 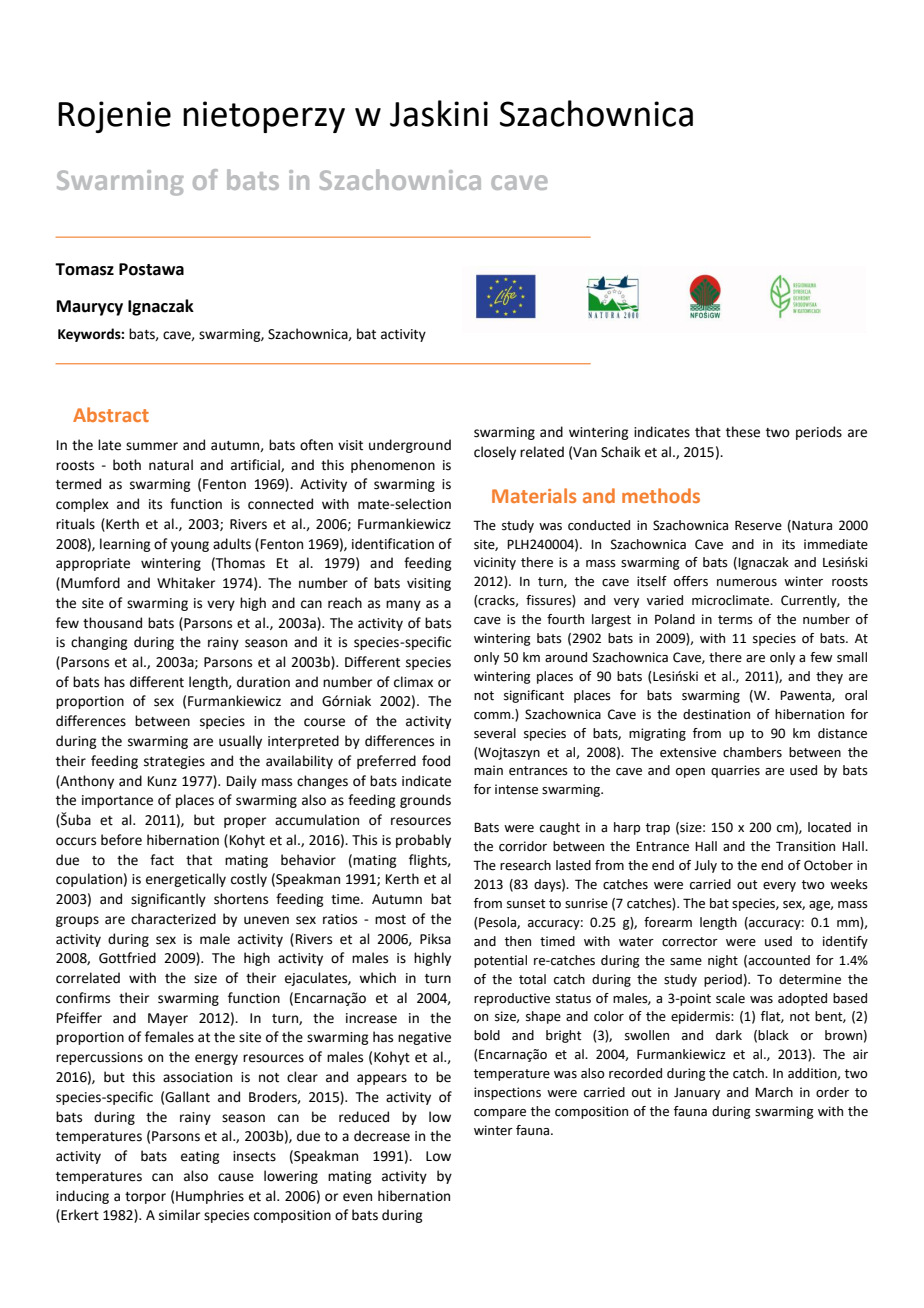 What do you see at coordinates (84, 269) in the page?
I see `Tomasz` at bounding box center [84, 269].
